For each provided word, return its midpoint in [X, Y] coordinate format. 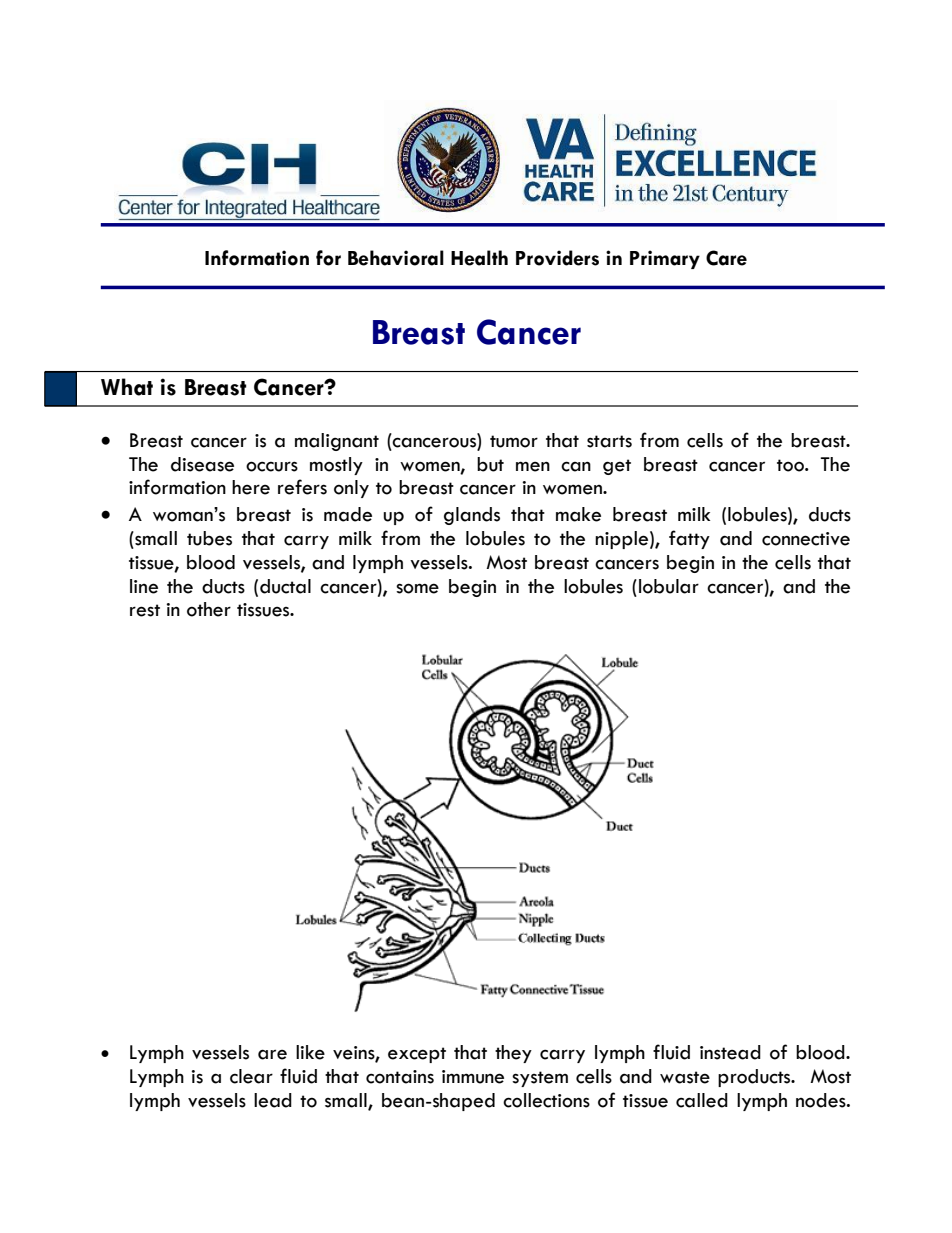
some [417, 588]
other [209, 609]
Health [479, 258]
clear [251, 1076]
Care [726, 258]
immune [473, 1077]
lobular [669, 586]
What [127, 387]
